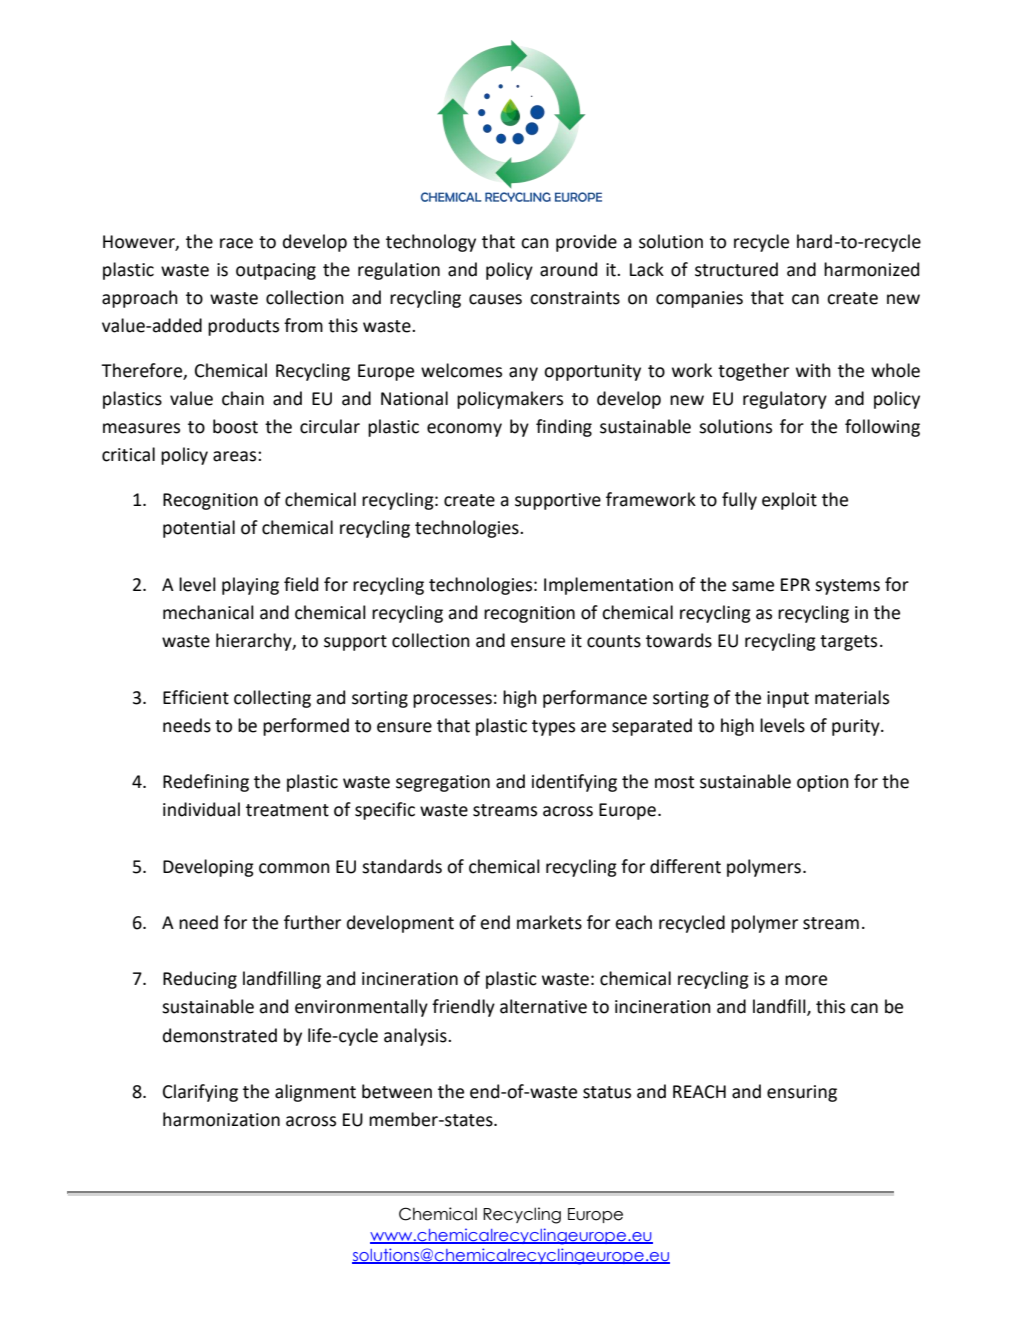 The image size is (1023, 1324). Describe the element at coordinates (495, 299) in the image. I see `causes` at that location.
